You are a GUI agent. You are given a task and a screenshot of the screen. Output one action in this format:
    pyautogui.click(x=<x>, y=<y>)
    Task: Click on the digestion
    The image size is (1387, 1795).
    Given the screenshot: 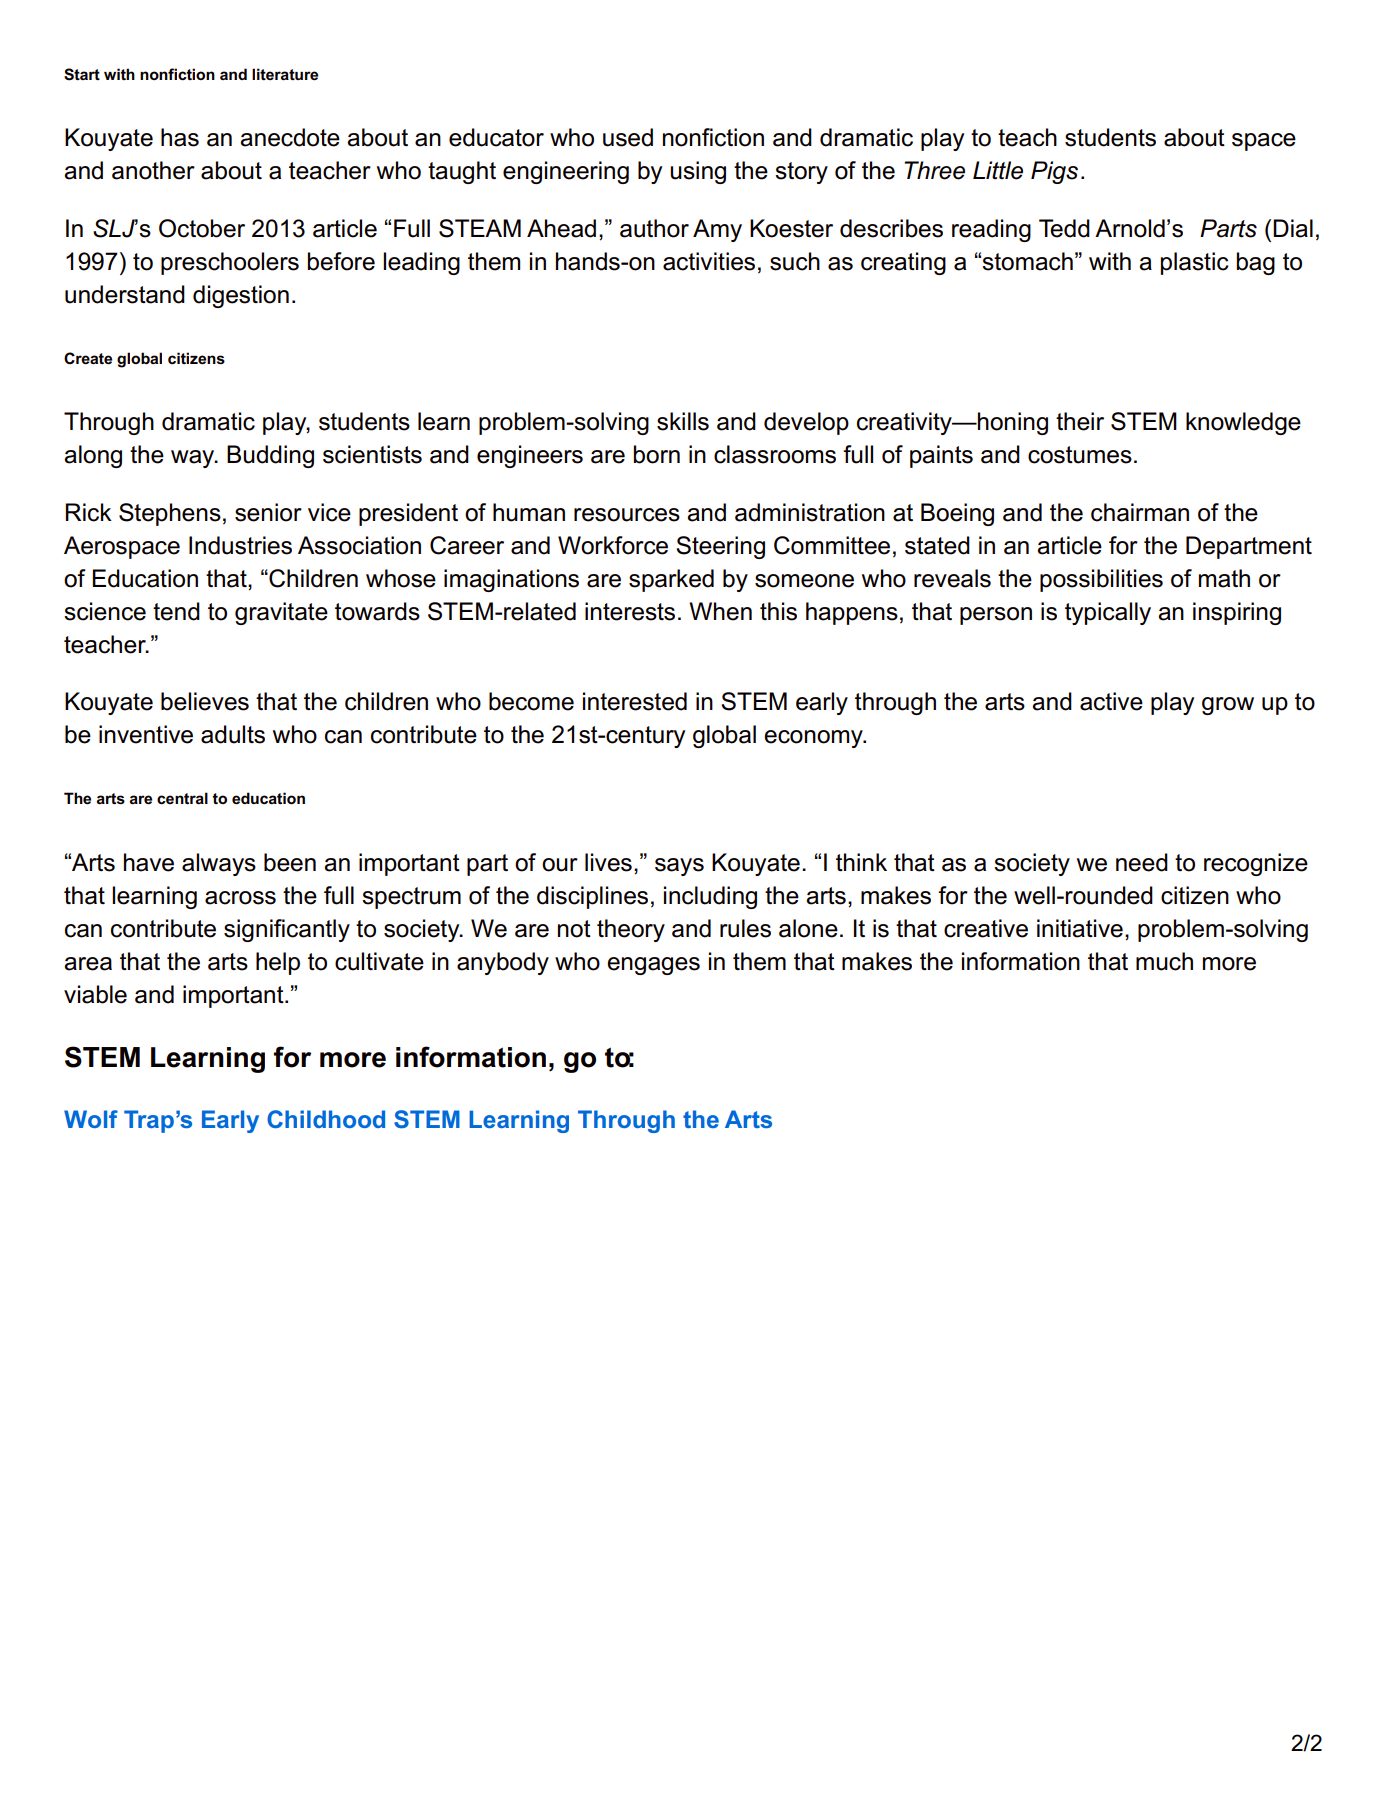 What is the action you would take?
    pyautogui.click(x=241, y=296)
